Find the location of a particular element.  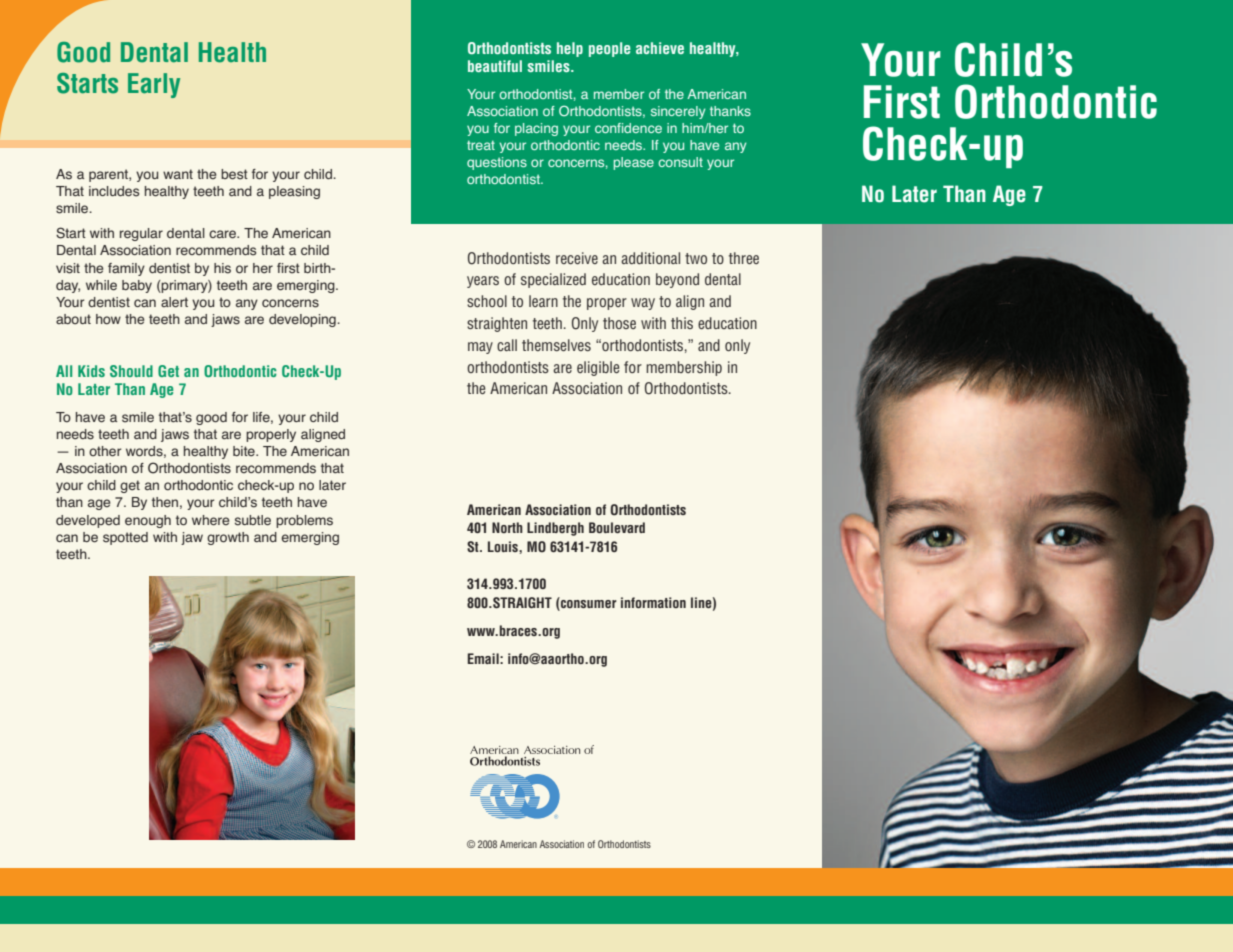

spotted is located at coordinates (125, 538).
